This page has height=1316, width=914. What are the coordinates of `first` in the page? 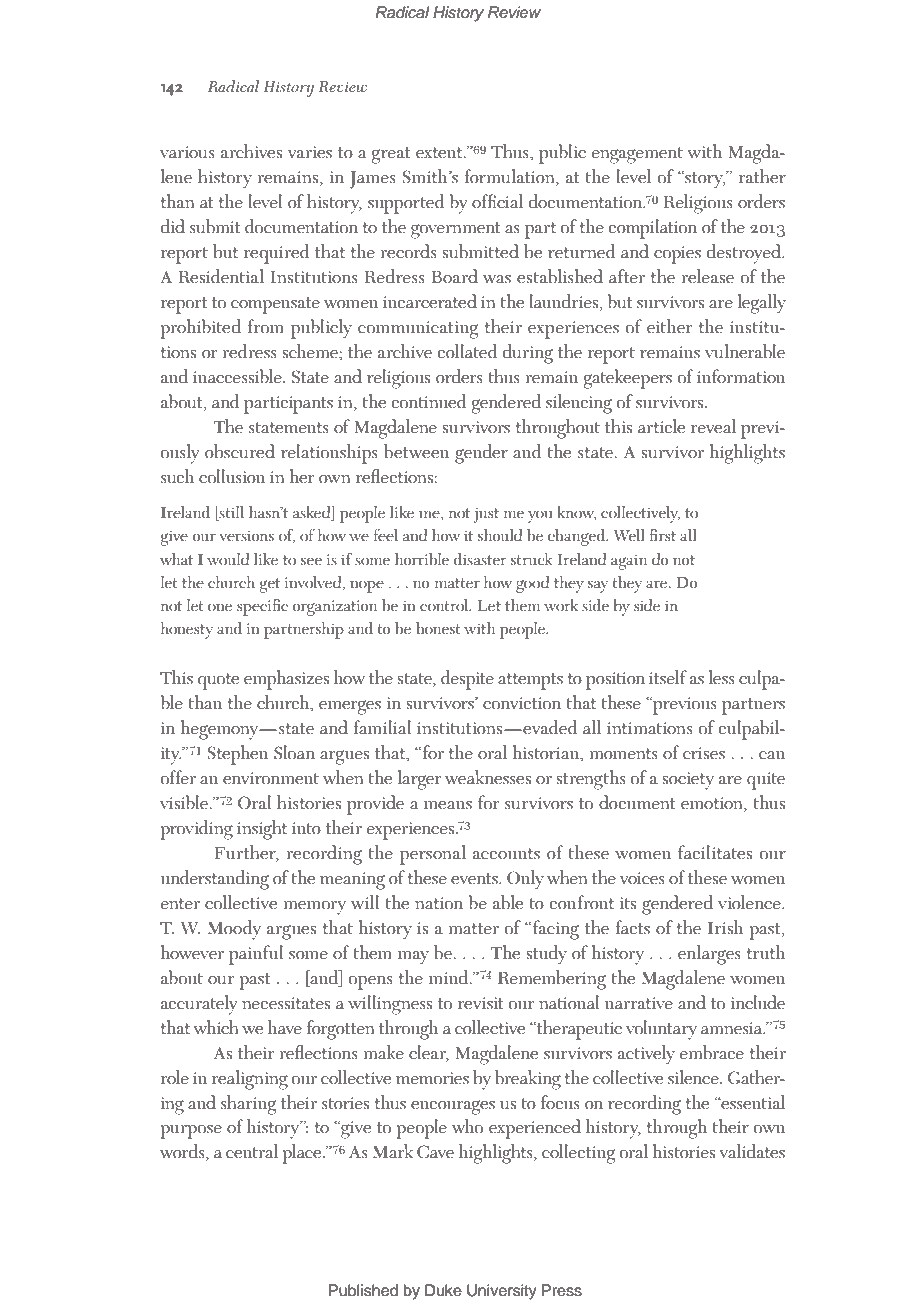 It's located at (662, 535).
